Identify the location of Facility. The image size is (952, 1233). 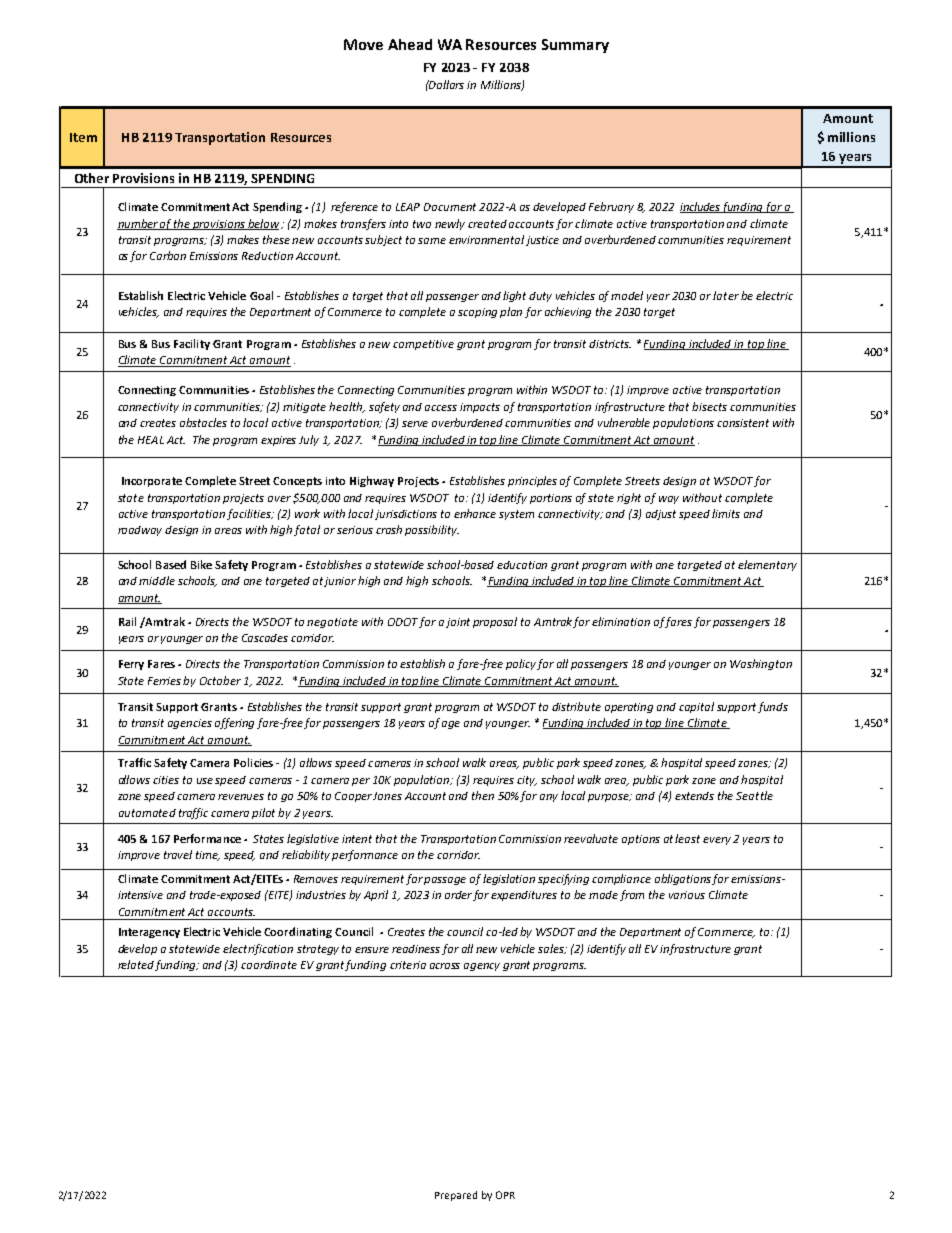
(192, 344).
